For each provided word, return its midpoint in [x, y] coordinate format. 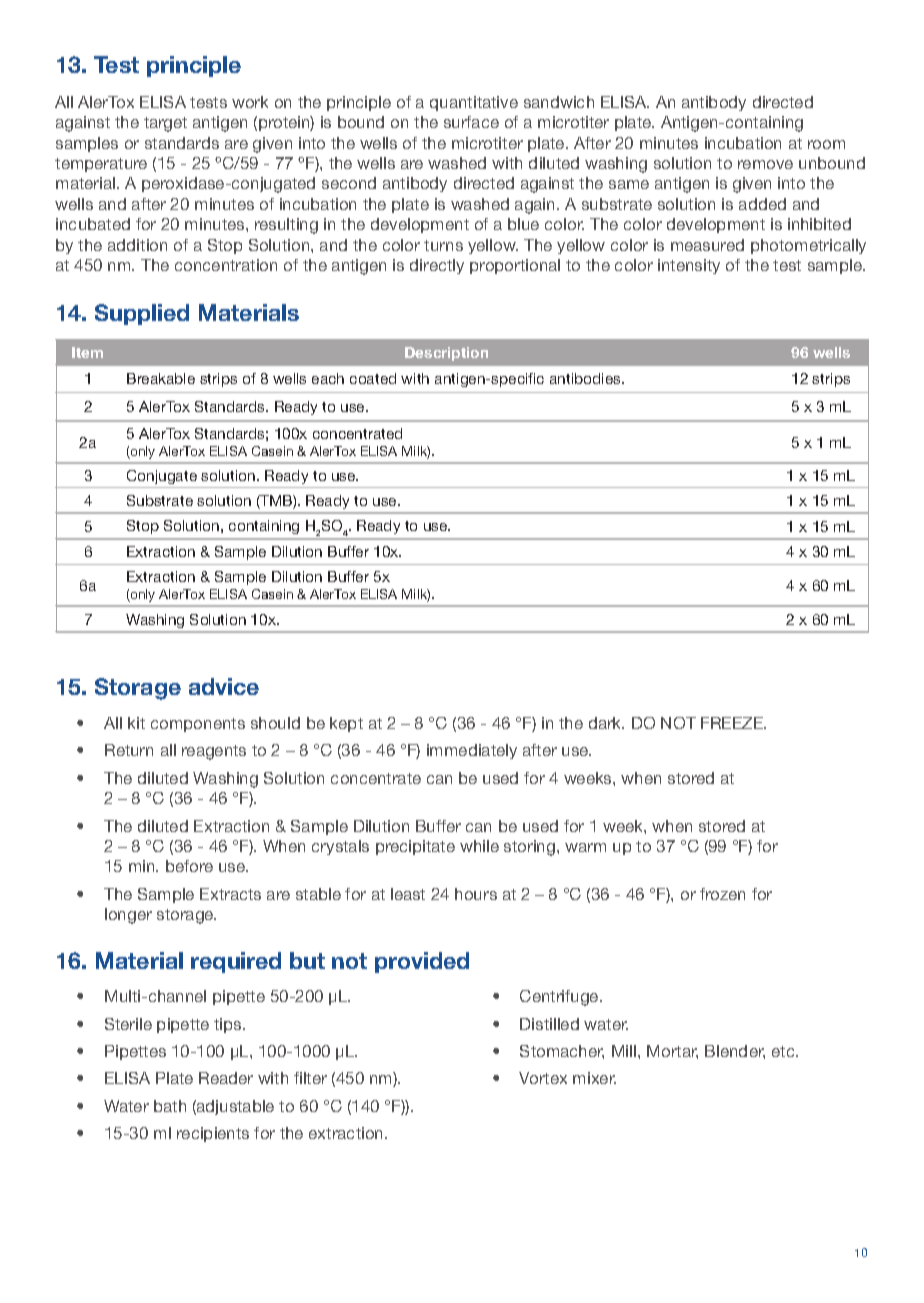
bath [170, 1106]
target [165, 124]
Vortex [543, 1078]
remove [765, 164]
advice [224, 686]
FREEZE [733, 723]
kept [346, 724]
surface [471, 122]
